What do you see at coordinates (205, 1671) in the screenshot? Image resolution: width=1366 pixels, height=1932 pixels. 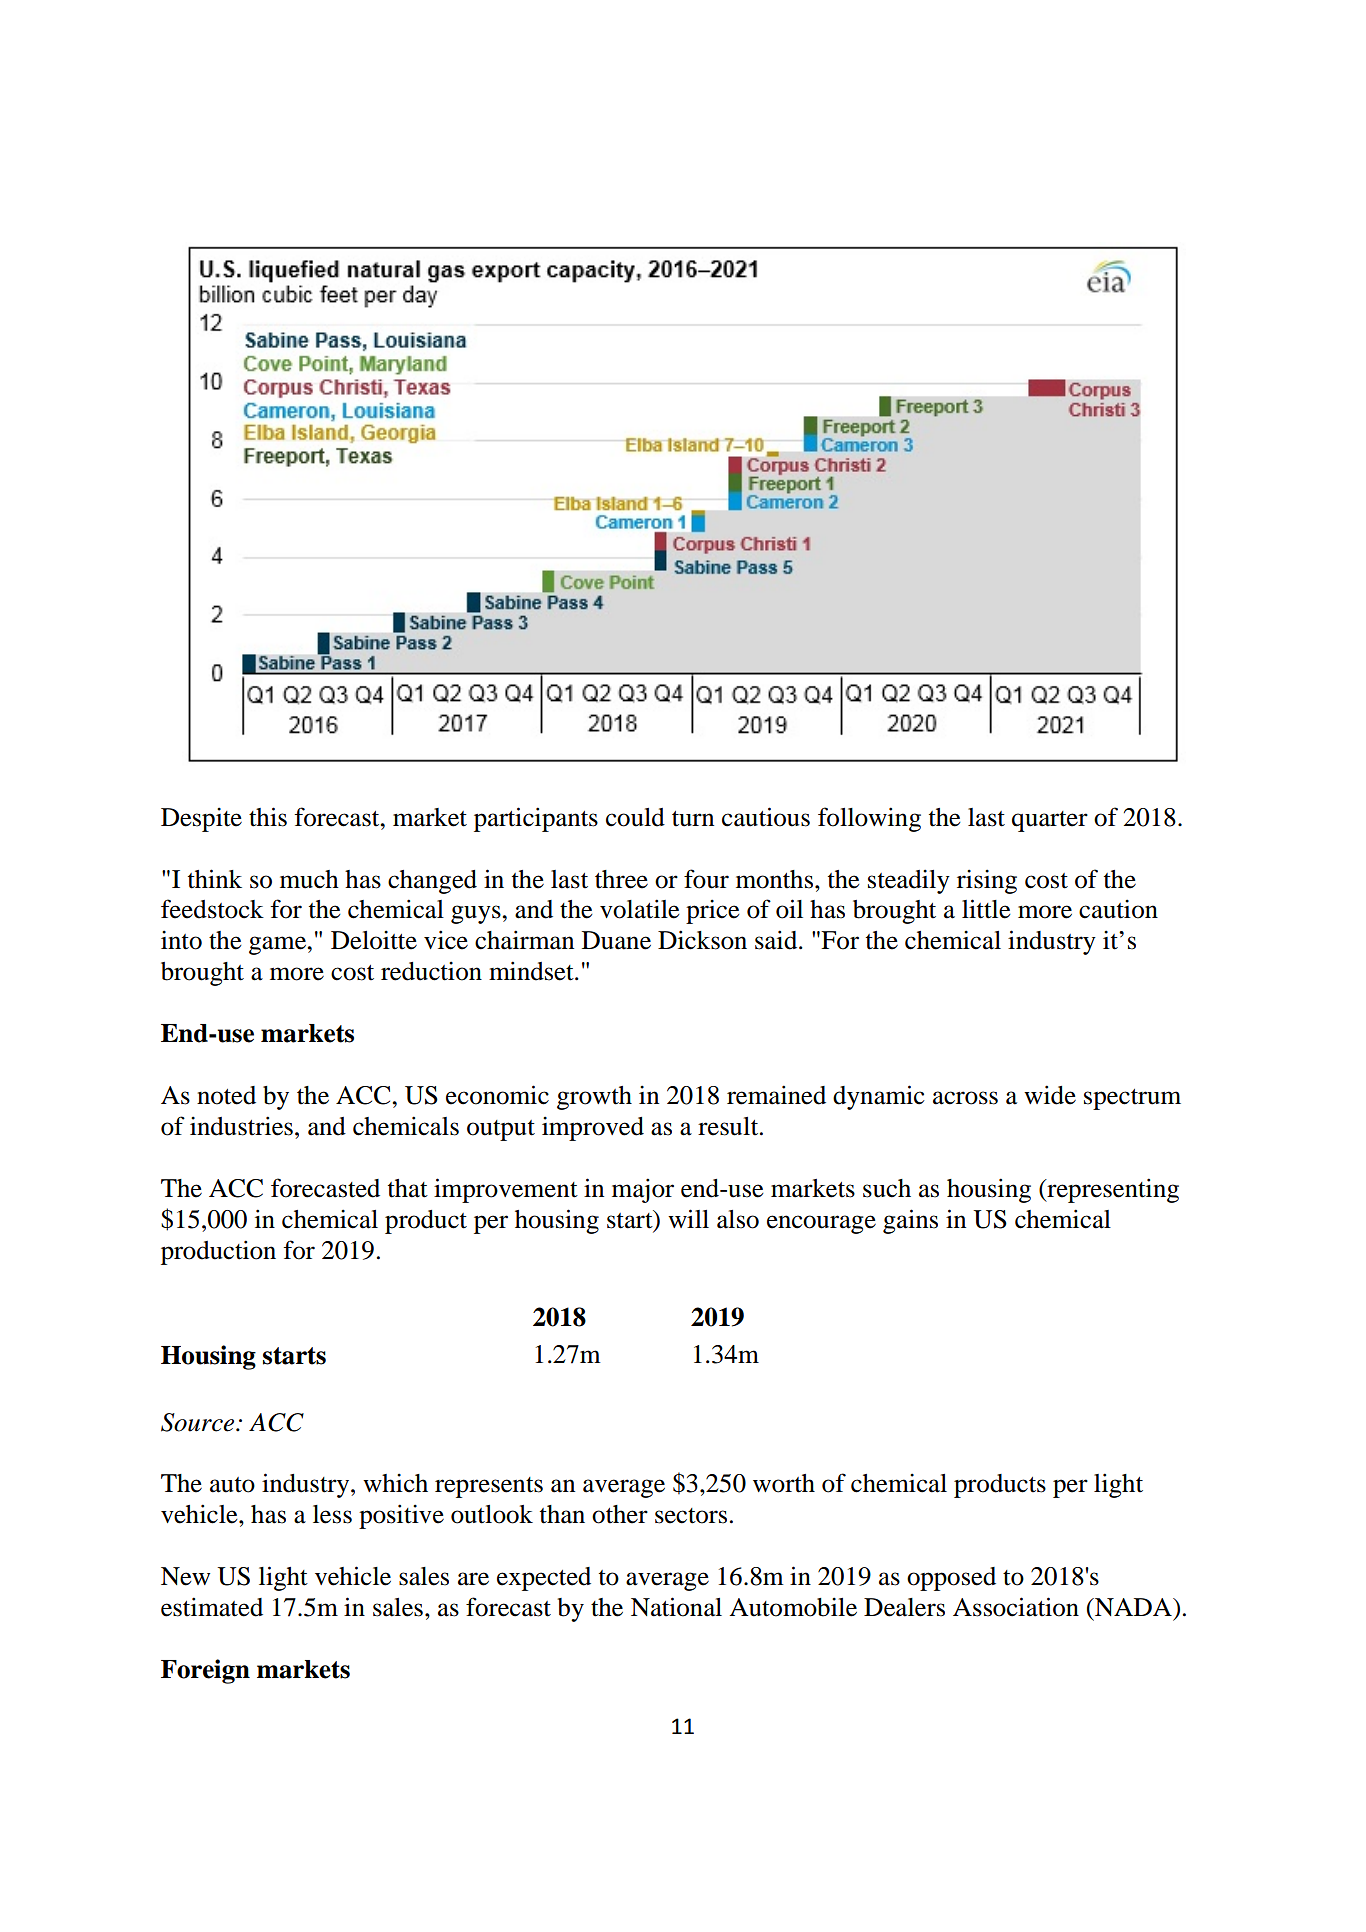 I see `Foreign` at bounding box center [205, 1671].
